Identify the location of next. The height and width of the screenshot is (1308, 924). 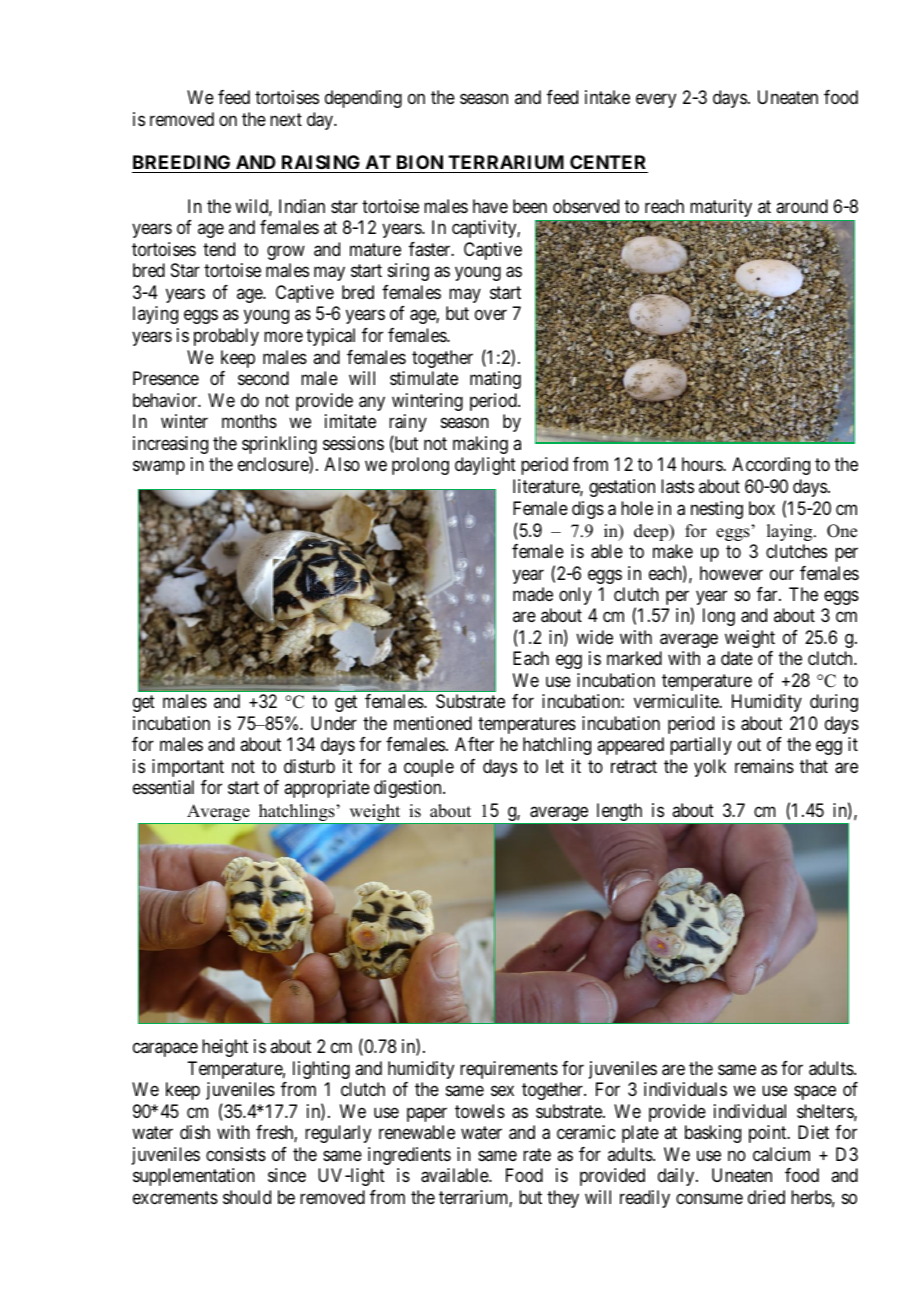
(286, 119).
